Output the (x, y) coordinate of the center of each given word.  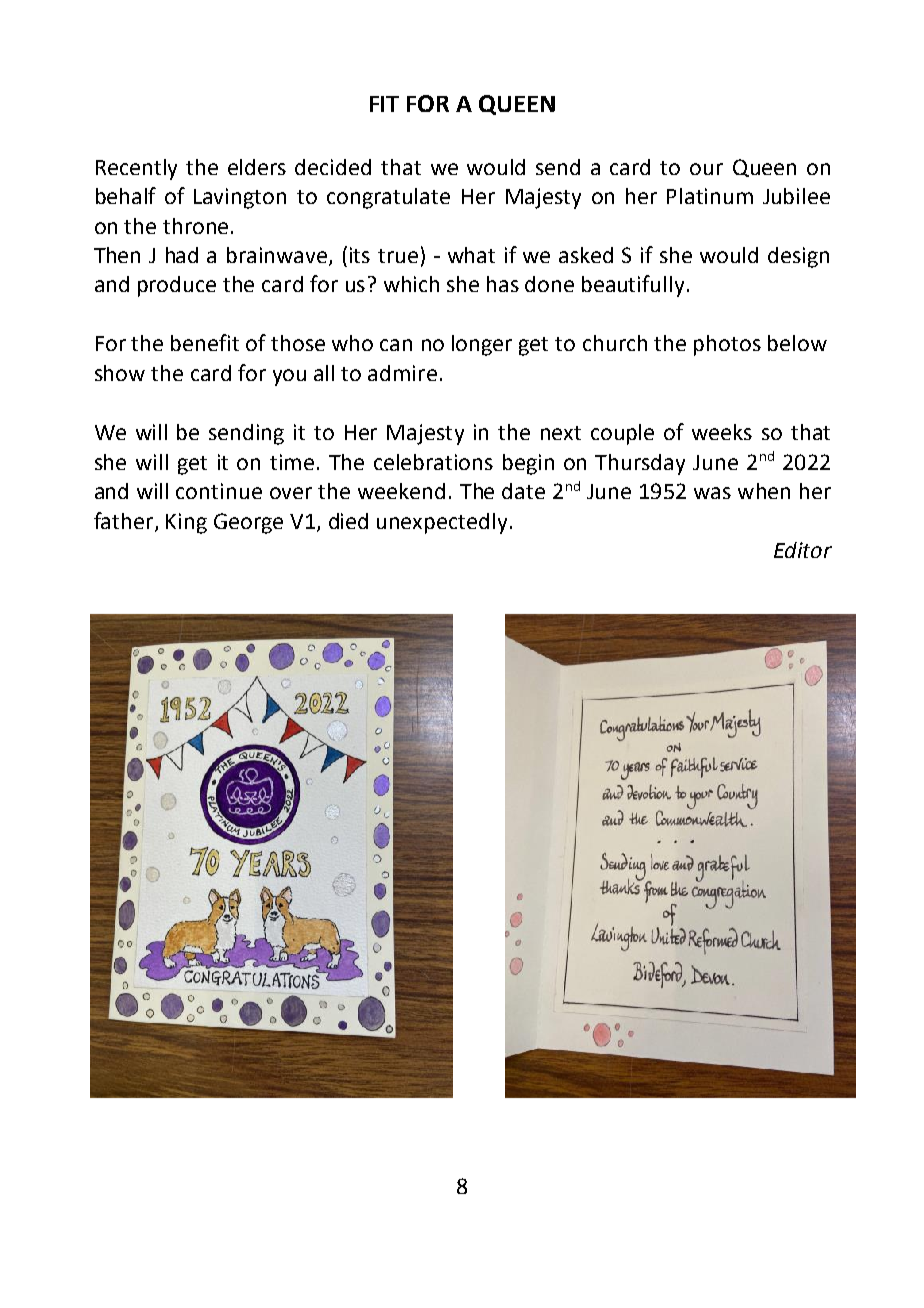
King (186, 523)
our (706, 169)
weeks (722, 432)
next (561, 433)
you (289, 377)
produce (177, 286)
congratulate (388, 198)
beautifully (633, 286)
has (503, 284)
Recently (136, 169)
